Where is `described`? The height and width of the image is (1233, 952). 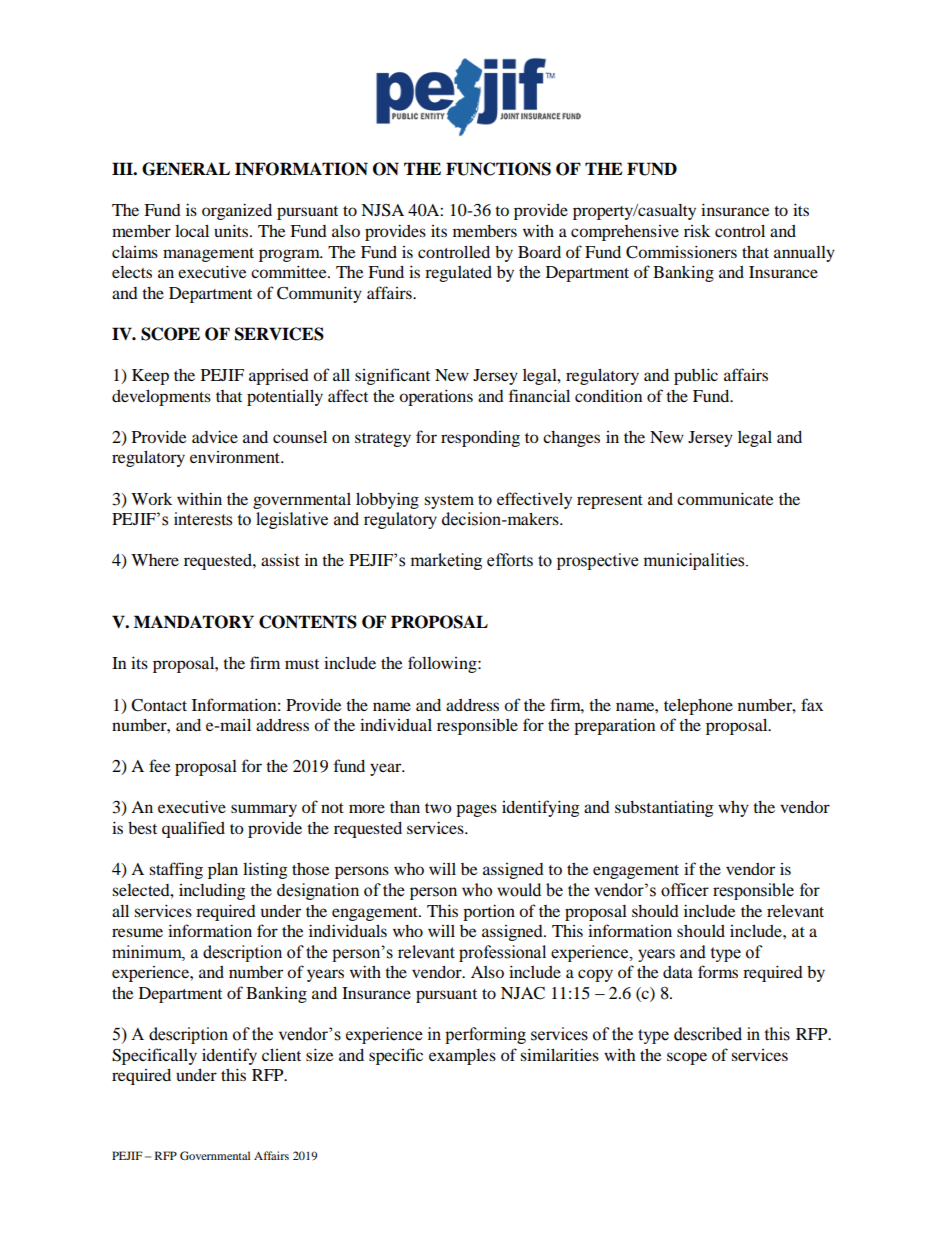 described is located at coordinates (708, 1034).
